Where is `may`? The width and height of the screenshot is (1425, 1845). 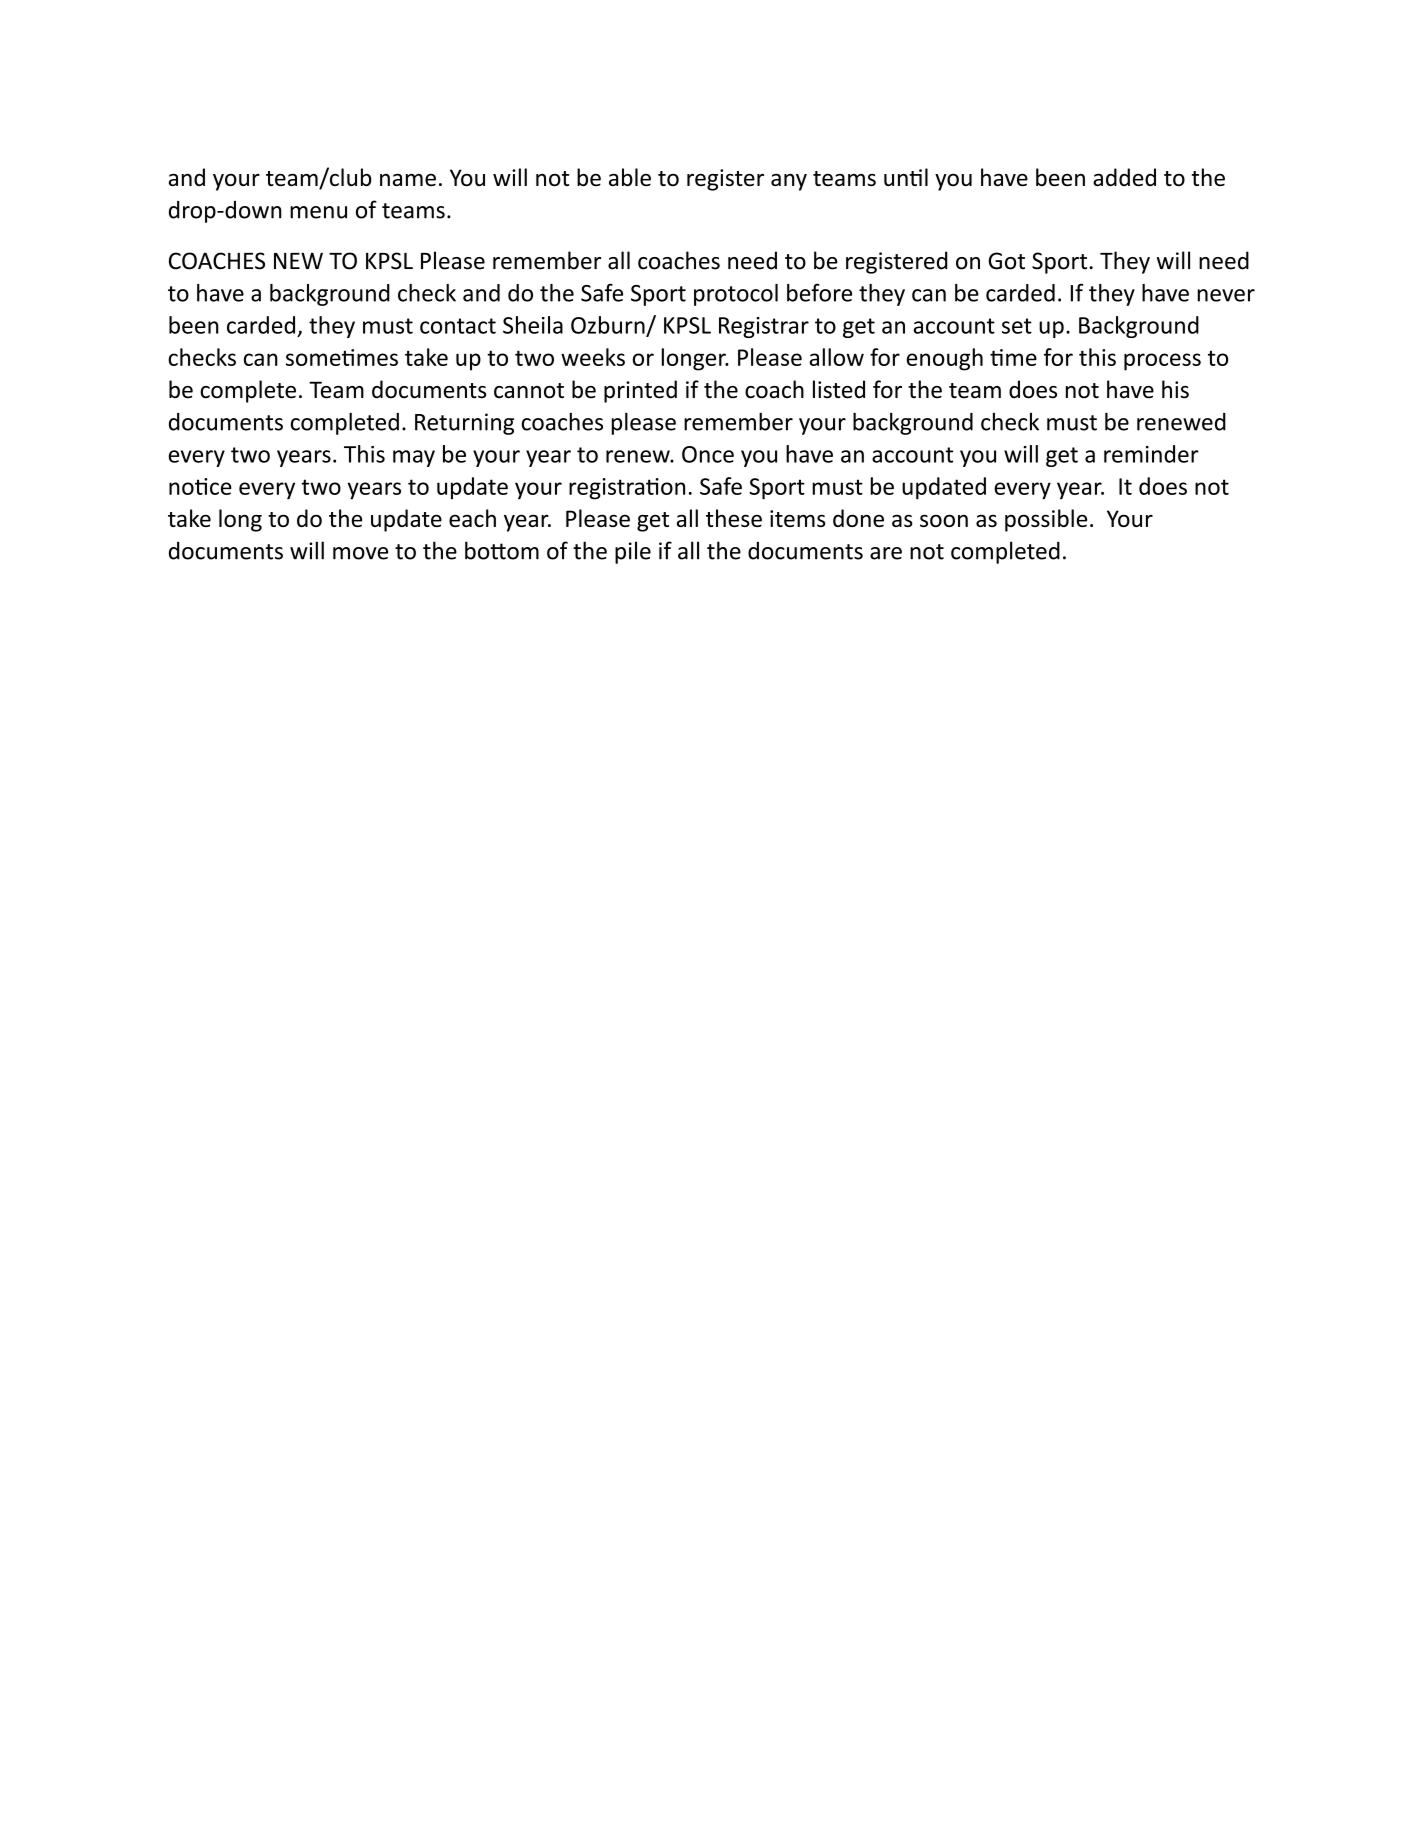
may is located at coordinates (414, 458).
